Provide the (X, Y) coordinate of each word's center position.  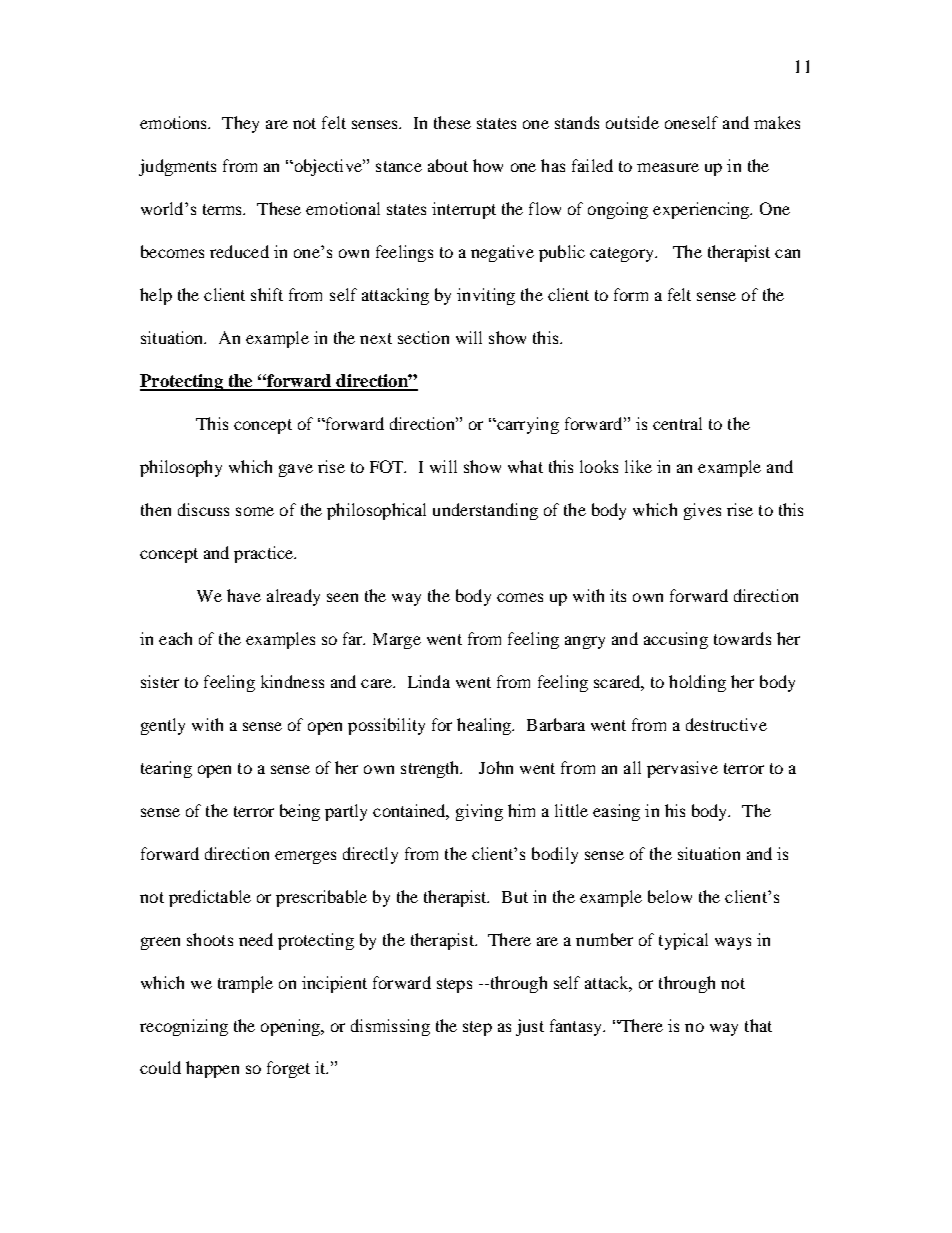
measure (668, 167)
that (758, 1025)
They (240, 124)
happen (212, 1069)
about (448, 165)
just (530, 1027)
